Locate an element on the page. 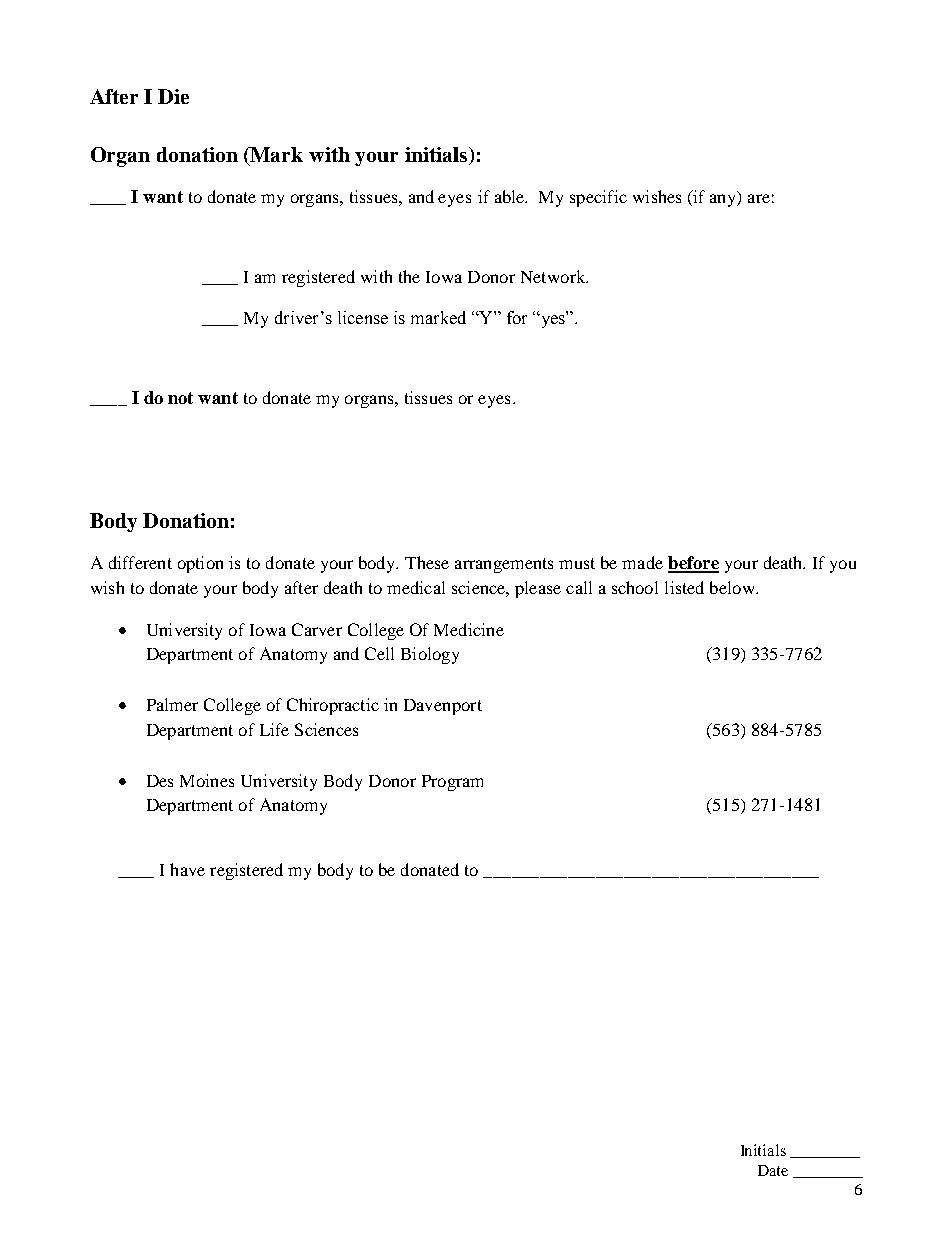  able is located at coordinates (511, 196).
